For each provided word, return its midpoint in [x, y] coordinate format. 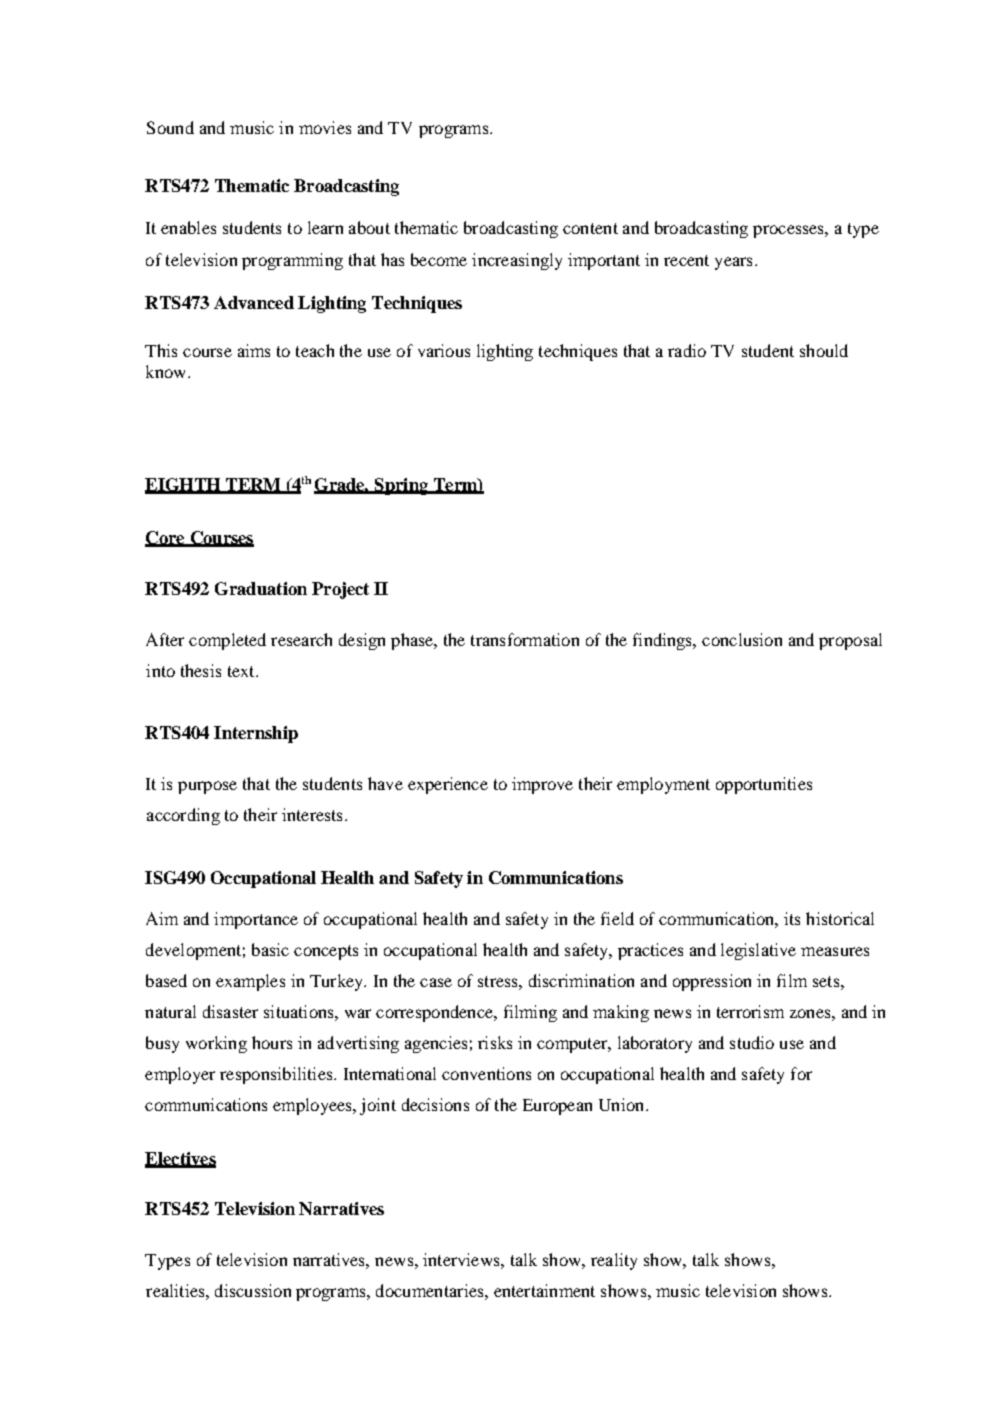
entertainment [544, 1290]
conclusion [742, 639]
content [590, 228]
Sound [170, 127]
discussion [253, 1290]
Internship [256, 734]
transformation [525, 639]
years [733, 263]
